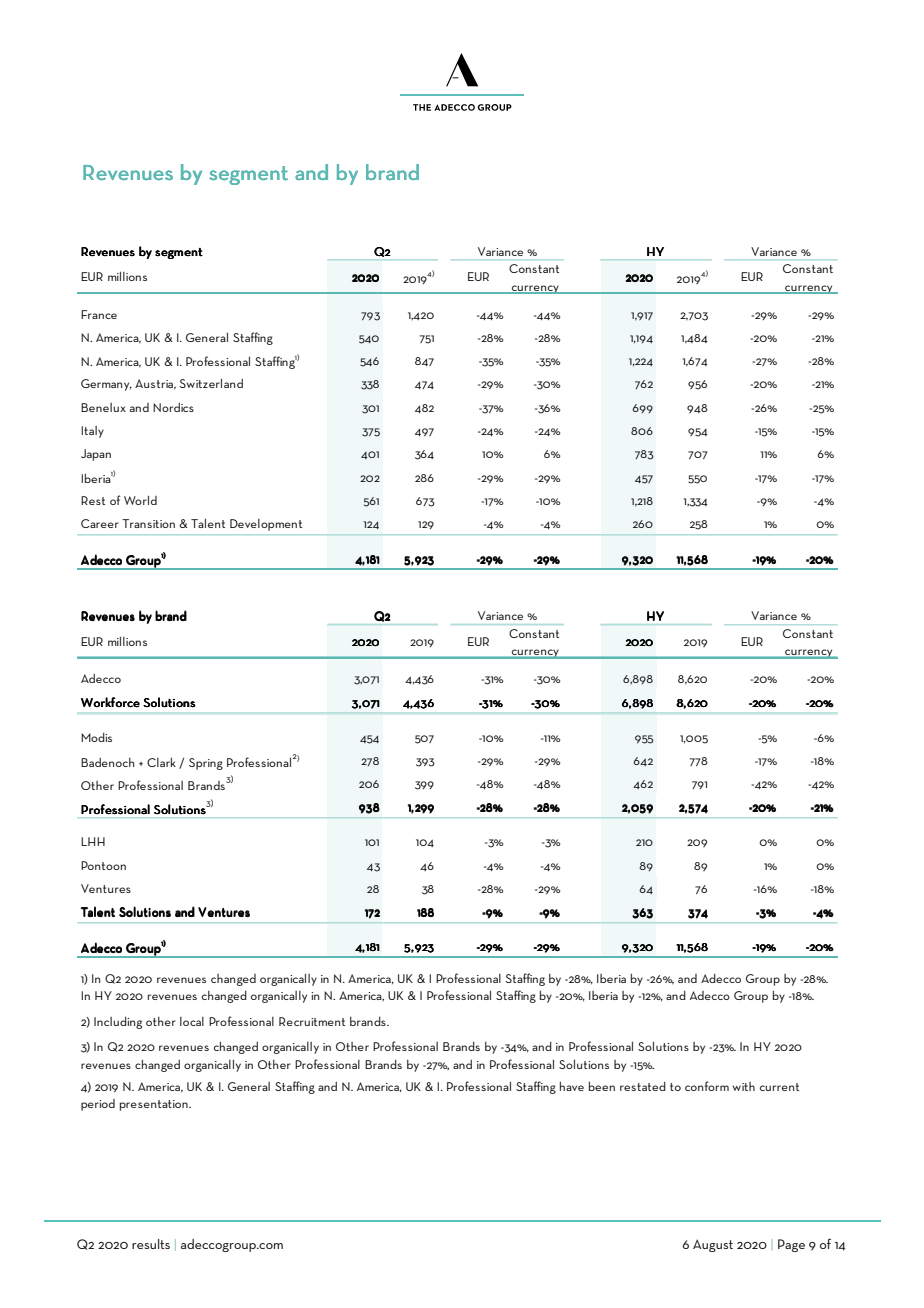 Image resolution: width=924 pixels, height=1308 pixels. I want to click on Recruitment, so click(312, 1021).
